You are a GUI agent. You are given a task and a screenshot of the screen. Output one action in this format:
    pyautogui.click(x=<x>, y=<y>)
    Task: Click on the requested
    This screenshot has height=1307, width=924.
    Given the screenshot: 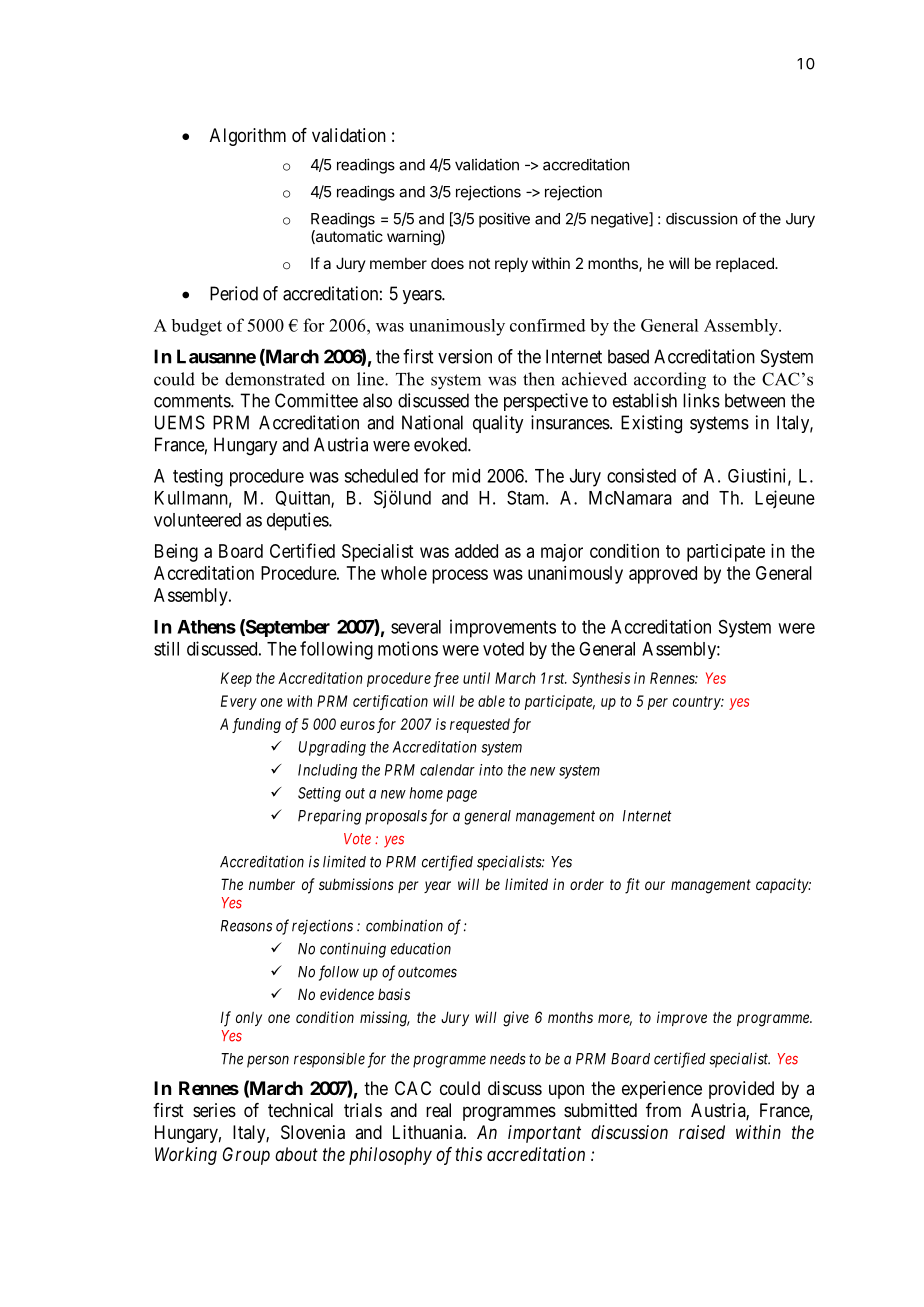 What is the action you would take?
    pyautogui.click(x=480, y=725)
